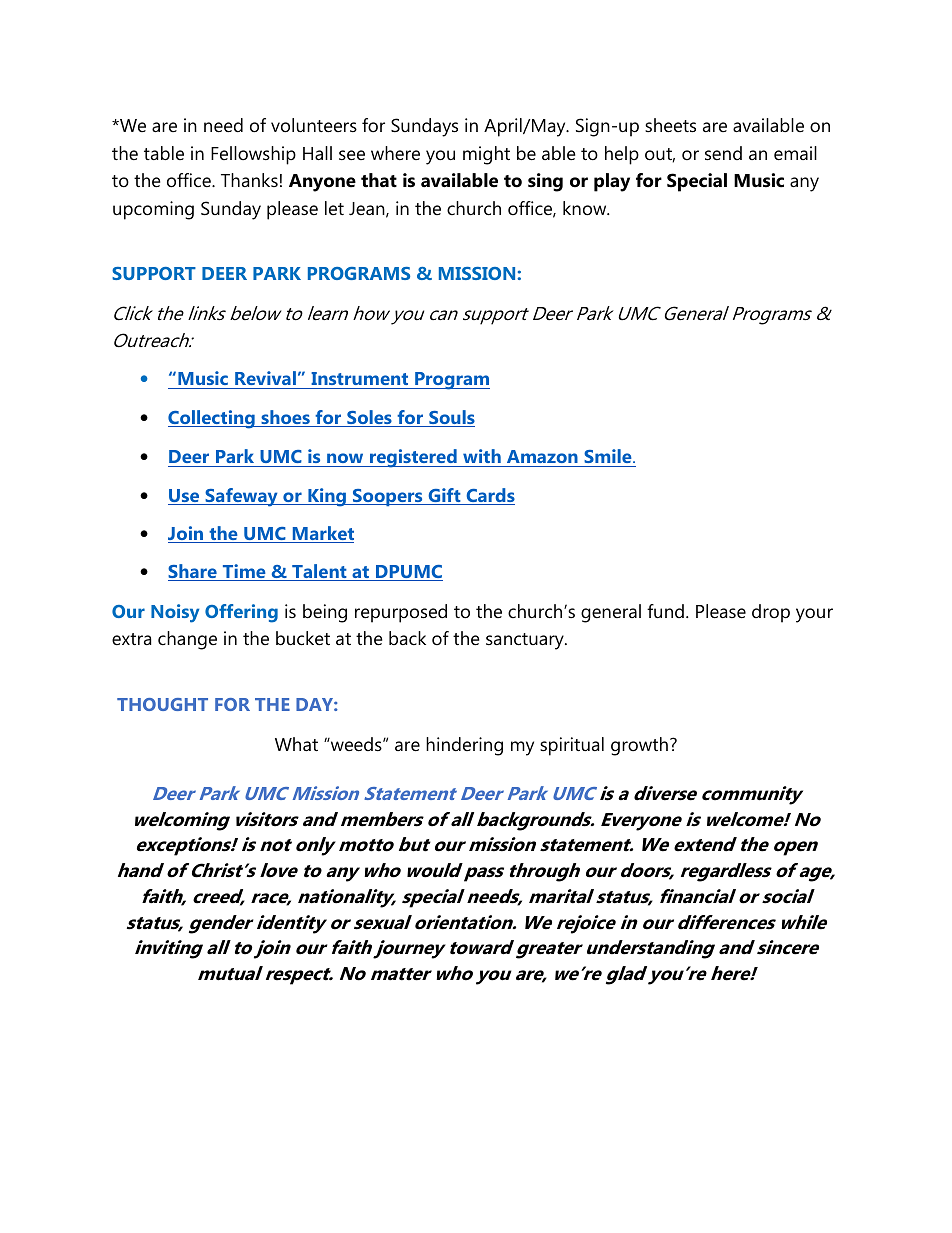 The height and width of the screenshot is (1233, 952). What do you see at coordinates (723, 153) in the screenshot?
I see `send` at bounding box center [723, 153].
